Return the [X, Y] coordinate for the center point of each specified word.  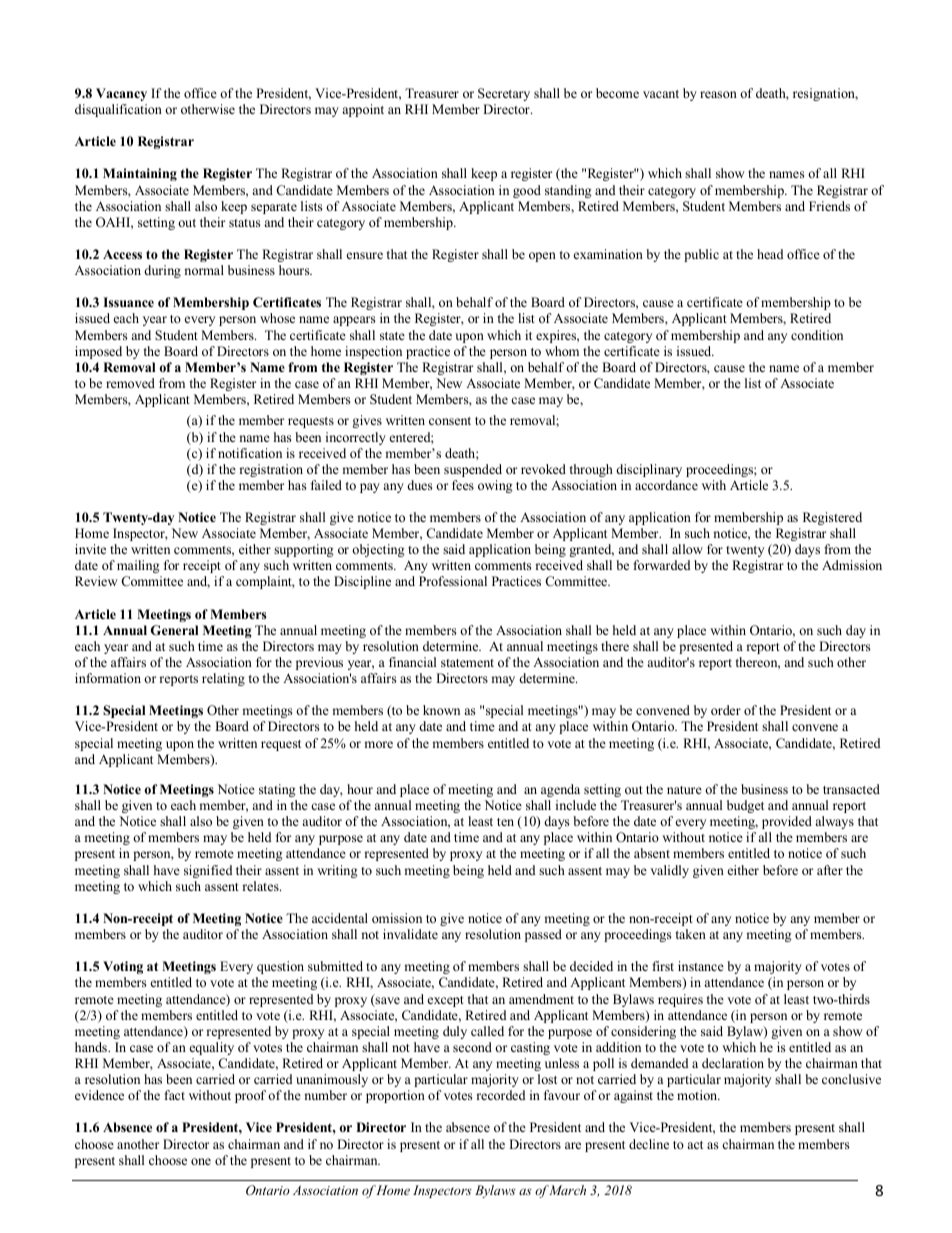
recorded [500, 1095]
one [201, 1161]
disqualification [118, 110]
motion [698, 1095]
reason [718, 94]
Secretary [504, 94]
